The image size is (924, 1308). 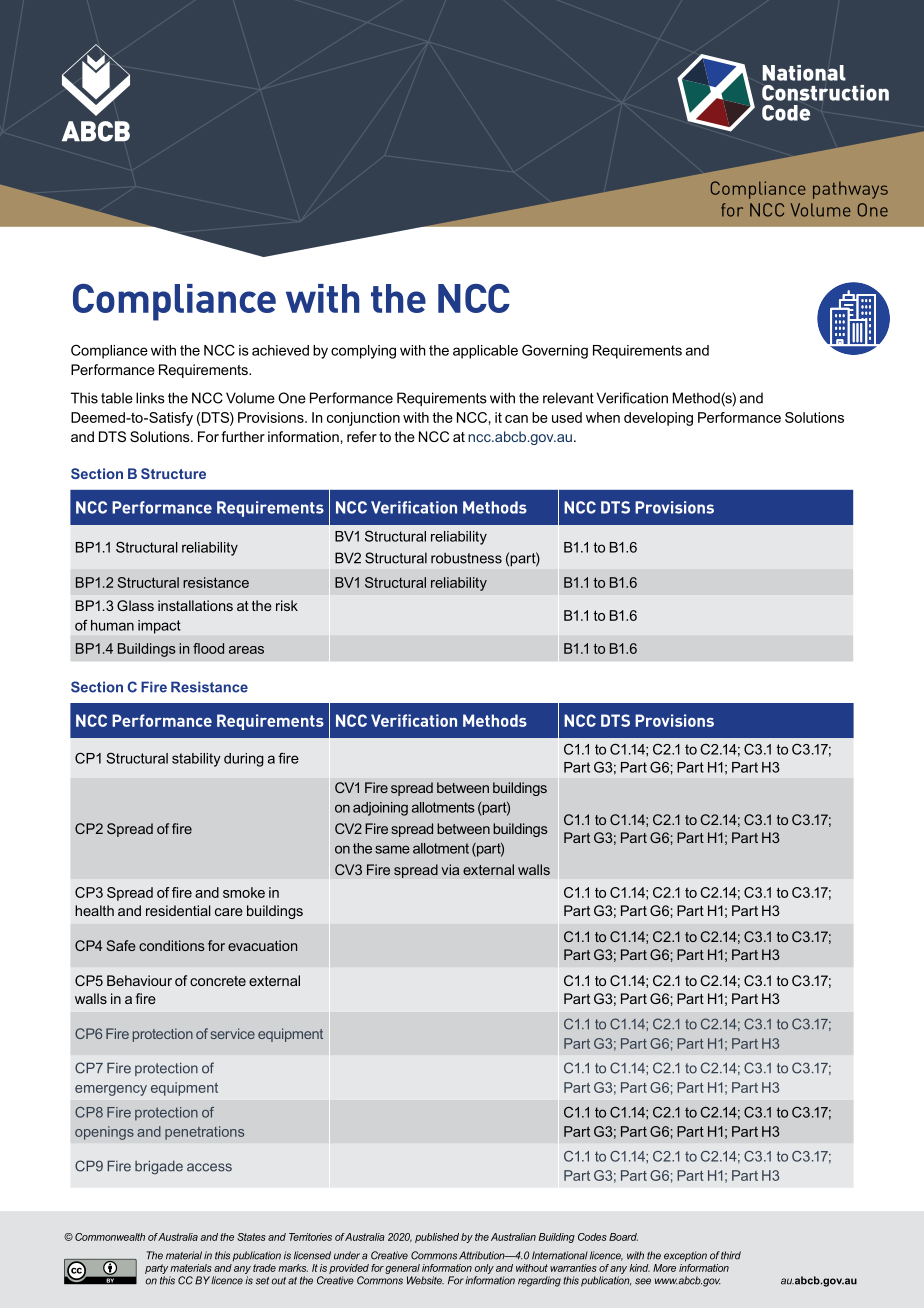 What do you see at coordinates (392, 849) in the image?
I see `same` at bounding box center [392, 849].
